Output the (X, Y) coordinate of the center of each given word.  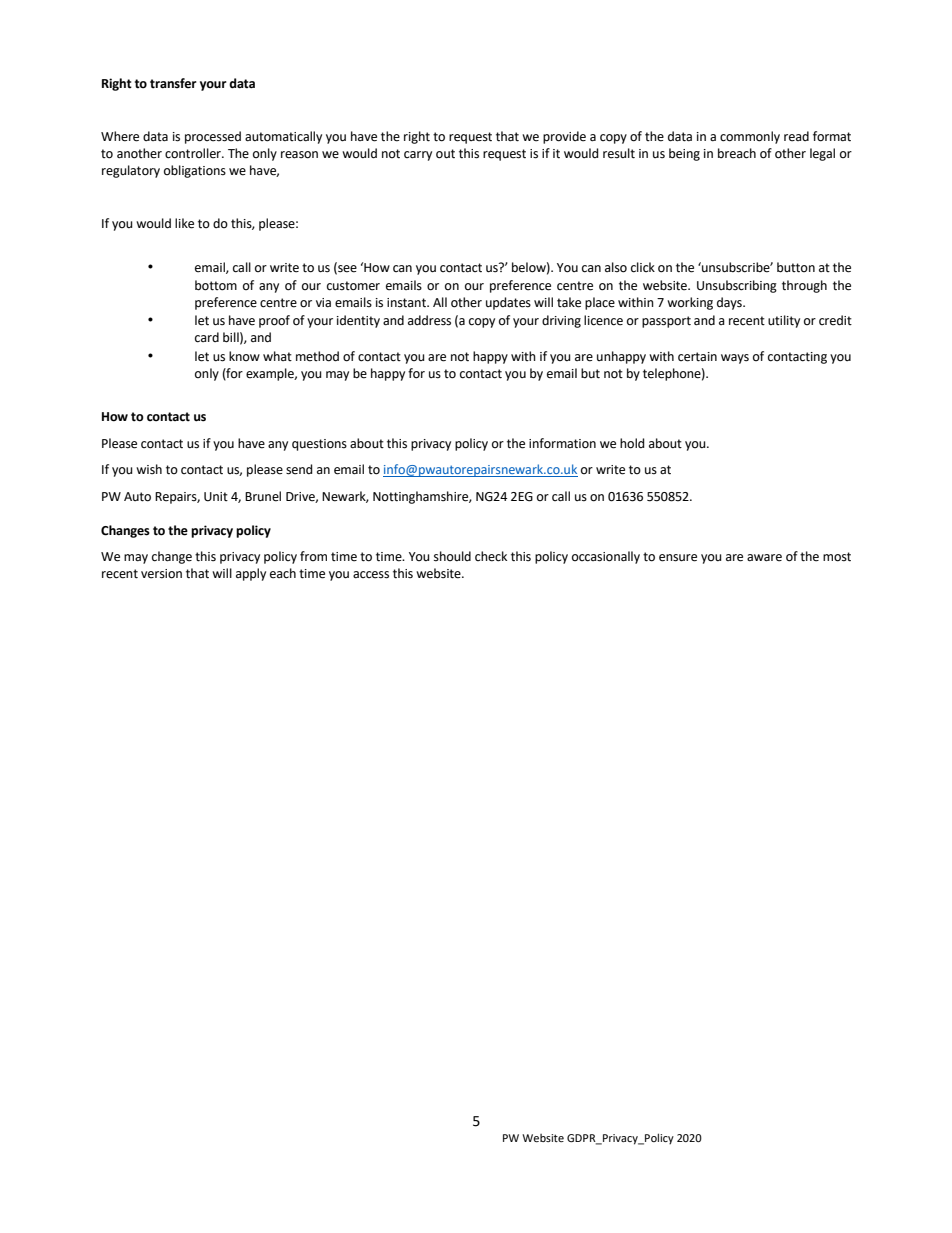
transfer (173, 83)
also (616, 267)
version (161, 574)
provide (564, 137)
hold (632, 443)
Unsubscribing (737, 286)
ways (735, 359)
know (244, 356)
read (796, 136)
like (184, 223)
